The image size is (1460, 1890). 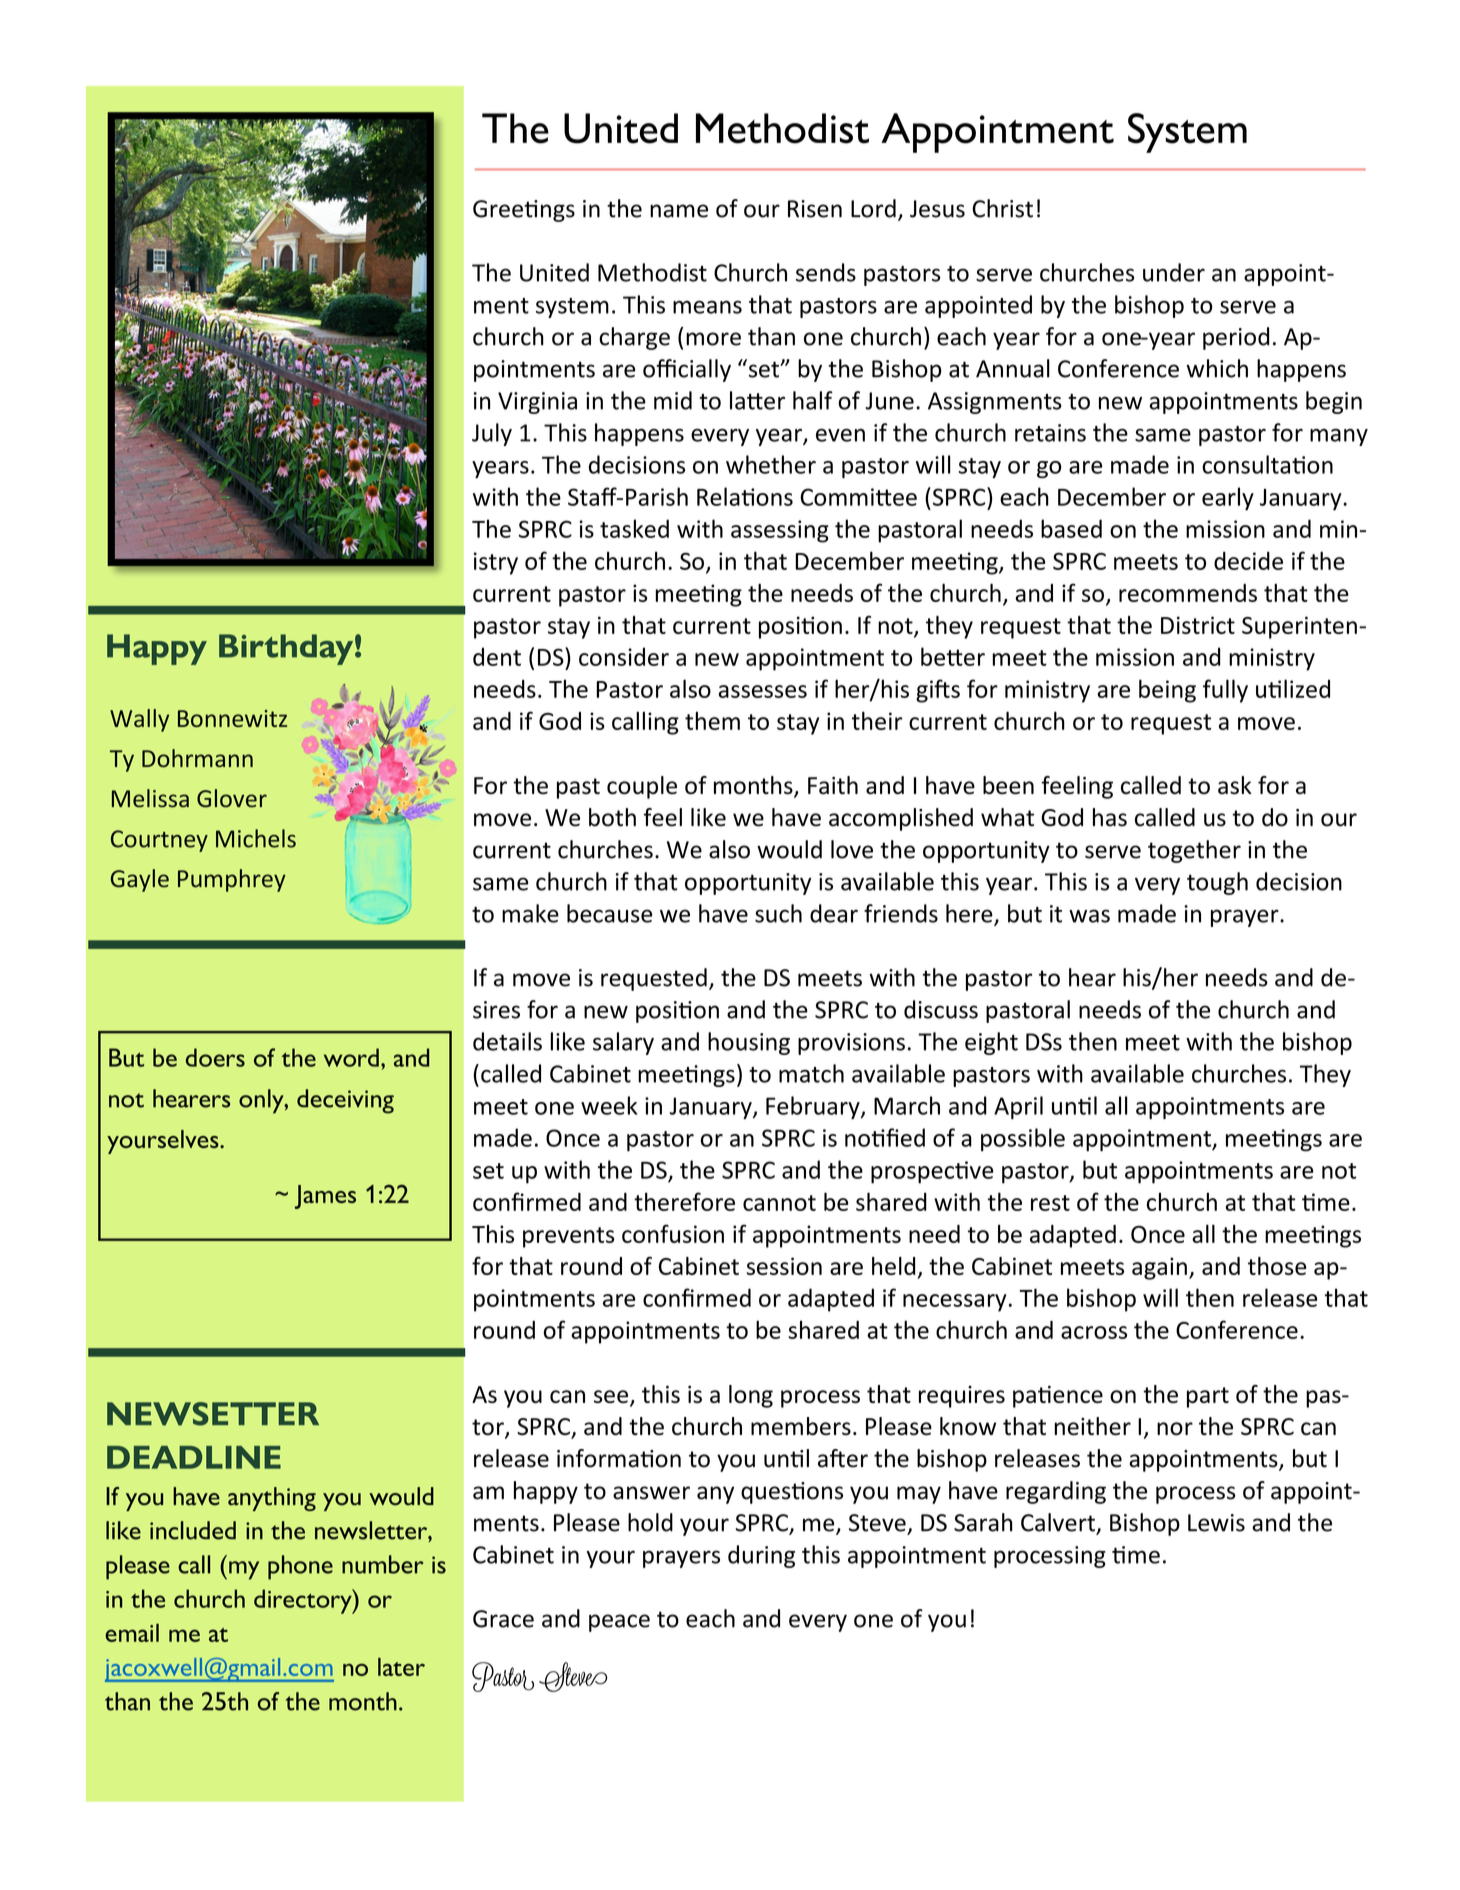 What do you see at coordinates (780, 531) in the page?
I see `assessing` at bounding box center [780, 531].
